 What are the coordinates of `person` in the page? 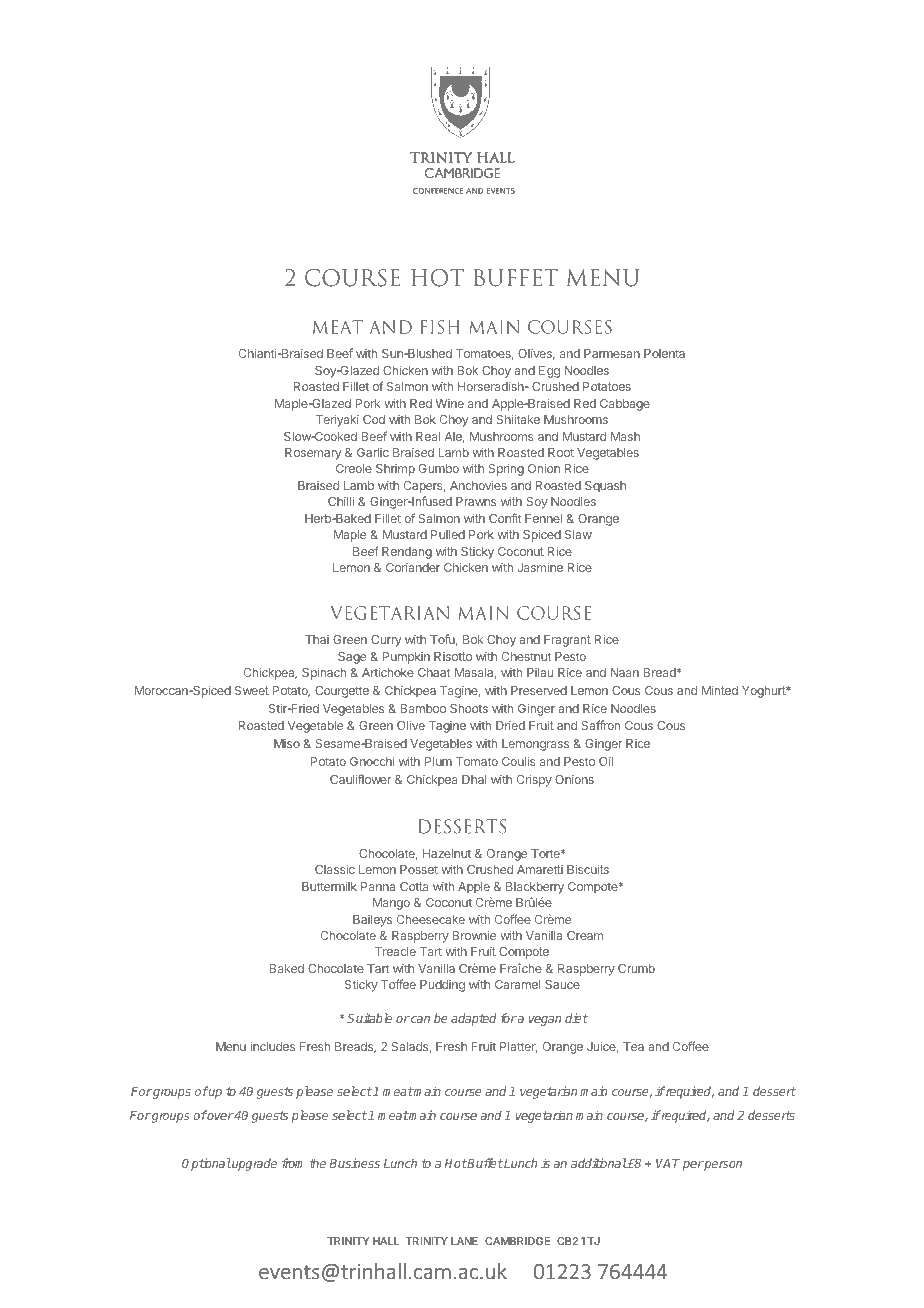 It's located at (722, 1166).
